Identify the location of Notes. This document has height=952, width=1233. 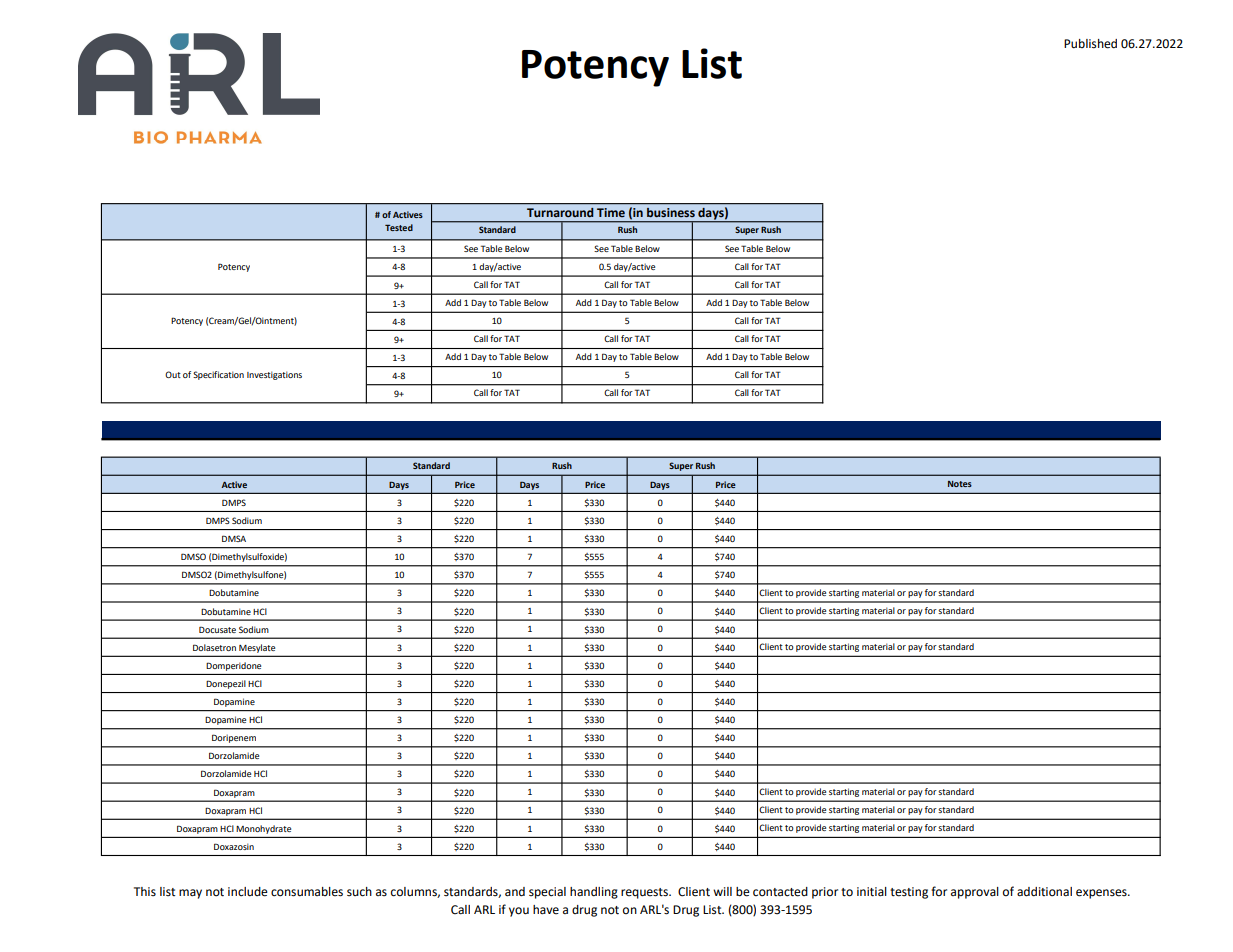
(960, 484).
